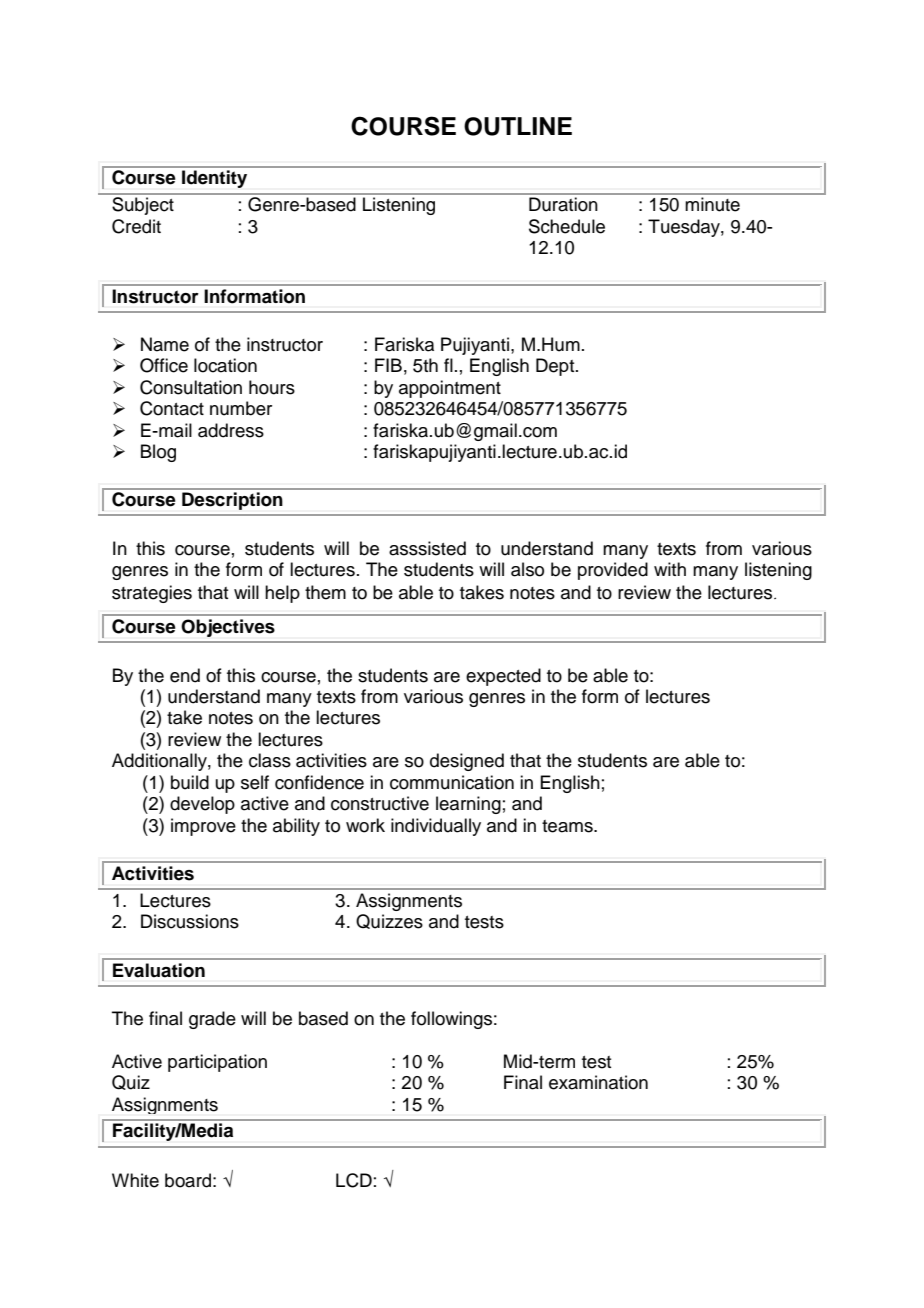 The height and width of the screenshot is (1308, 924). What do you see at coordinates (214, 179) in the screenshot?
I see `Identity` at bounding box center [214, 179].
